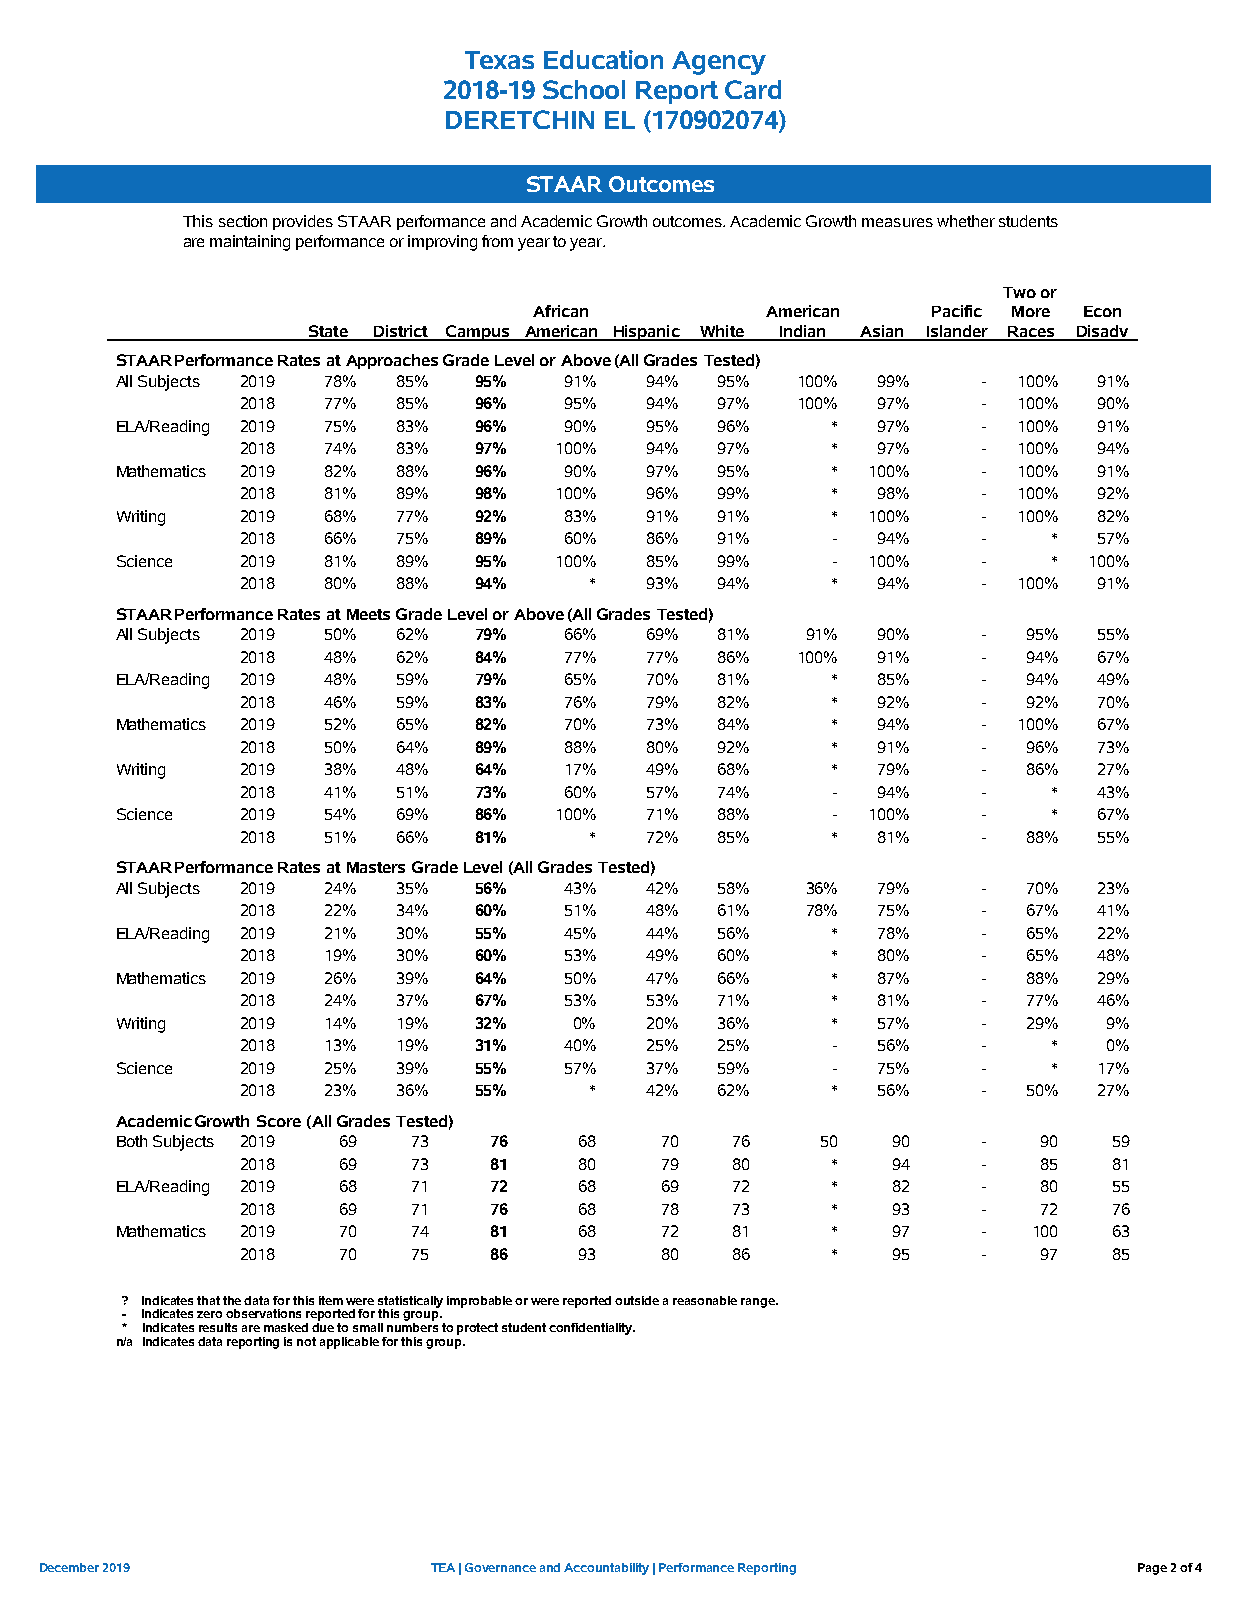  I want to click on section, so click(243, 221).
